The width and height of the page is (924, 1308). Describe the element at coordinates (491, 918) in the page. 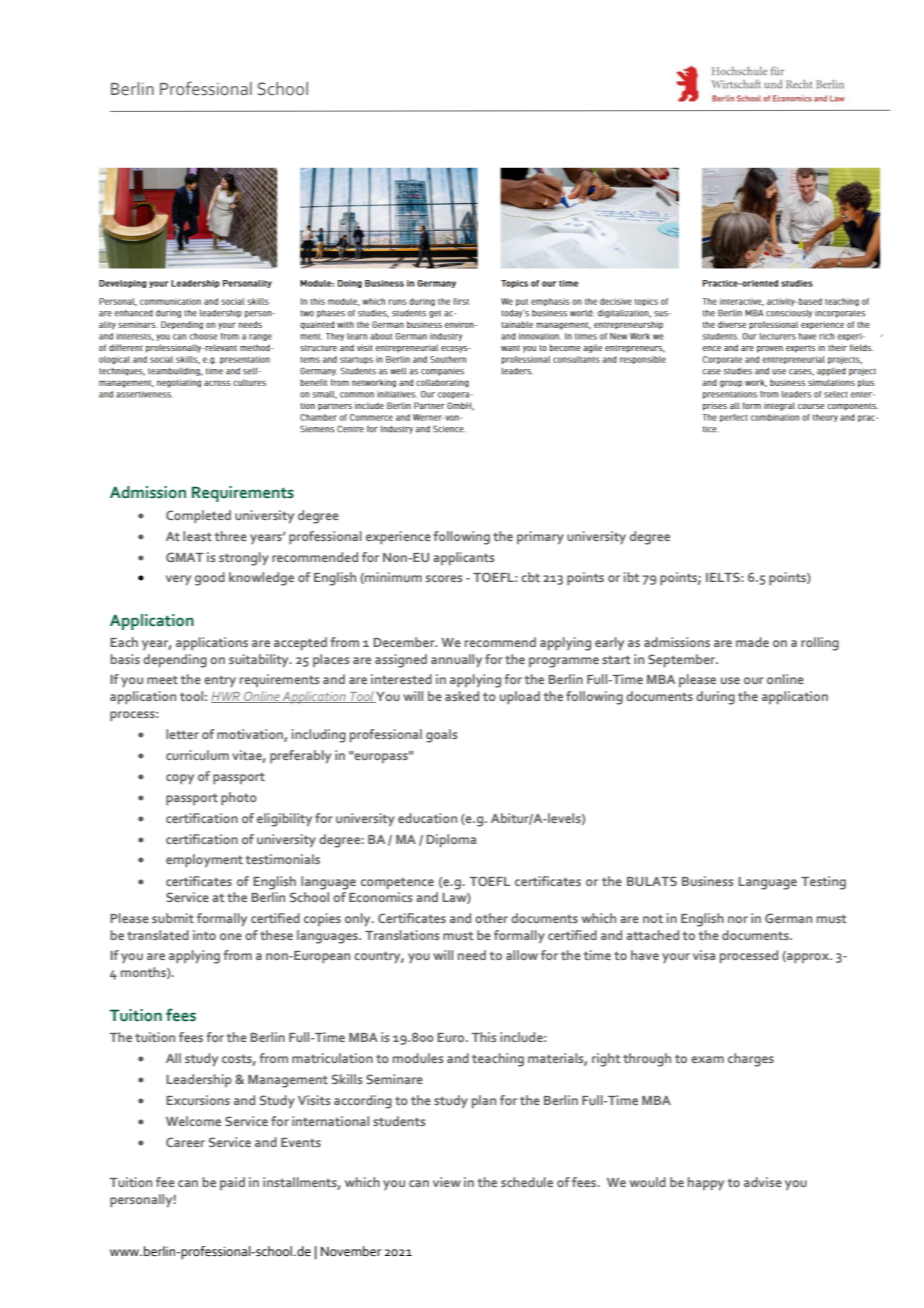

I see `other` at that location.
